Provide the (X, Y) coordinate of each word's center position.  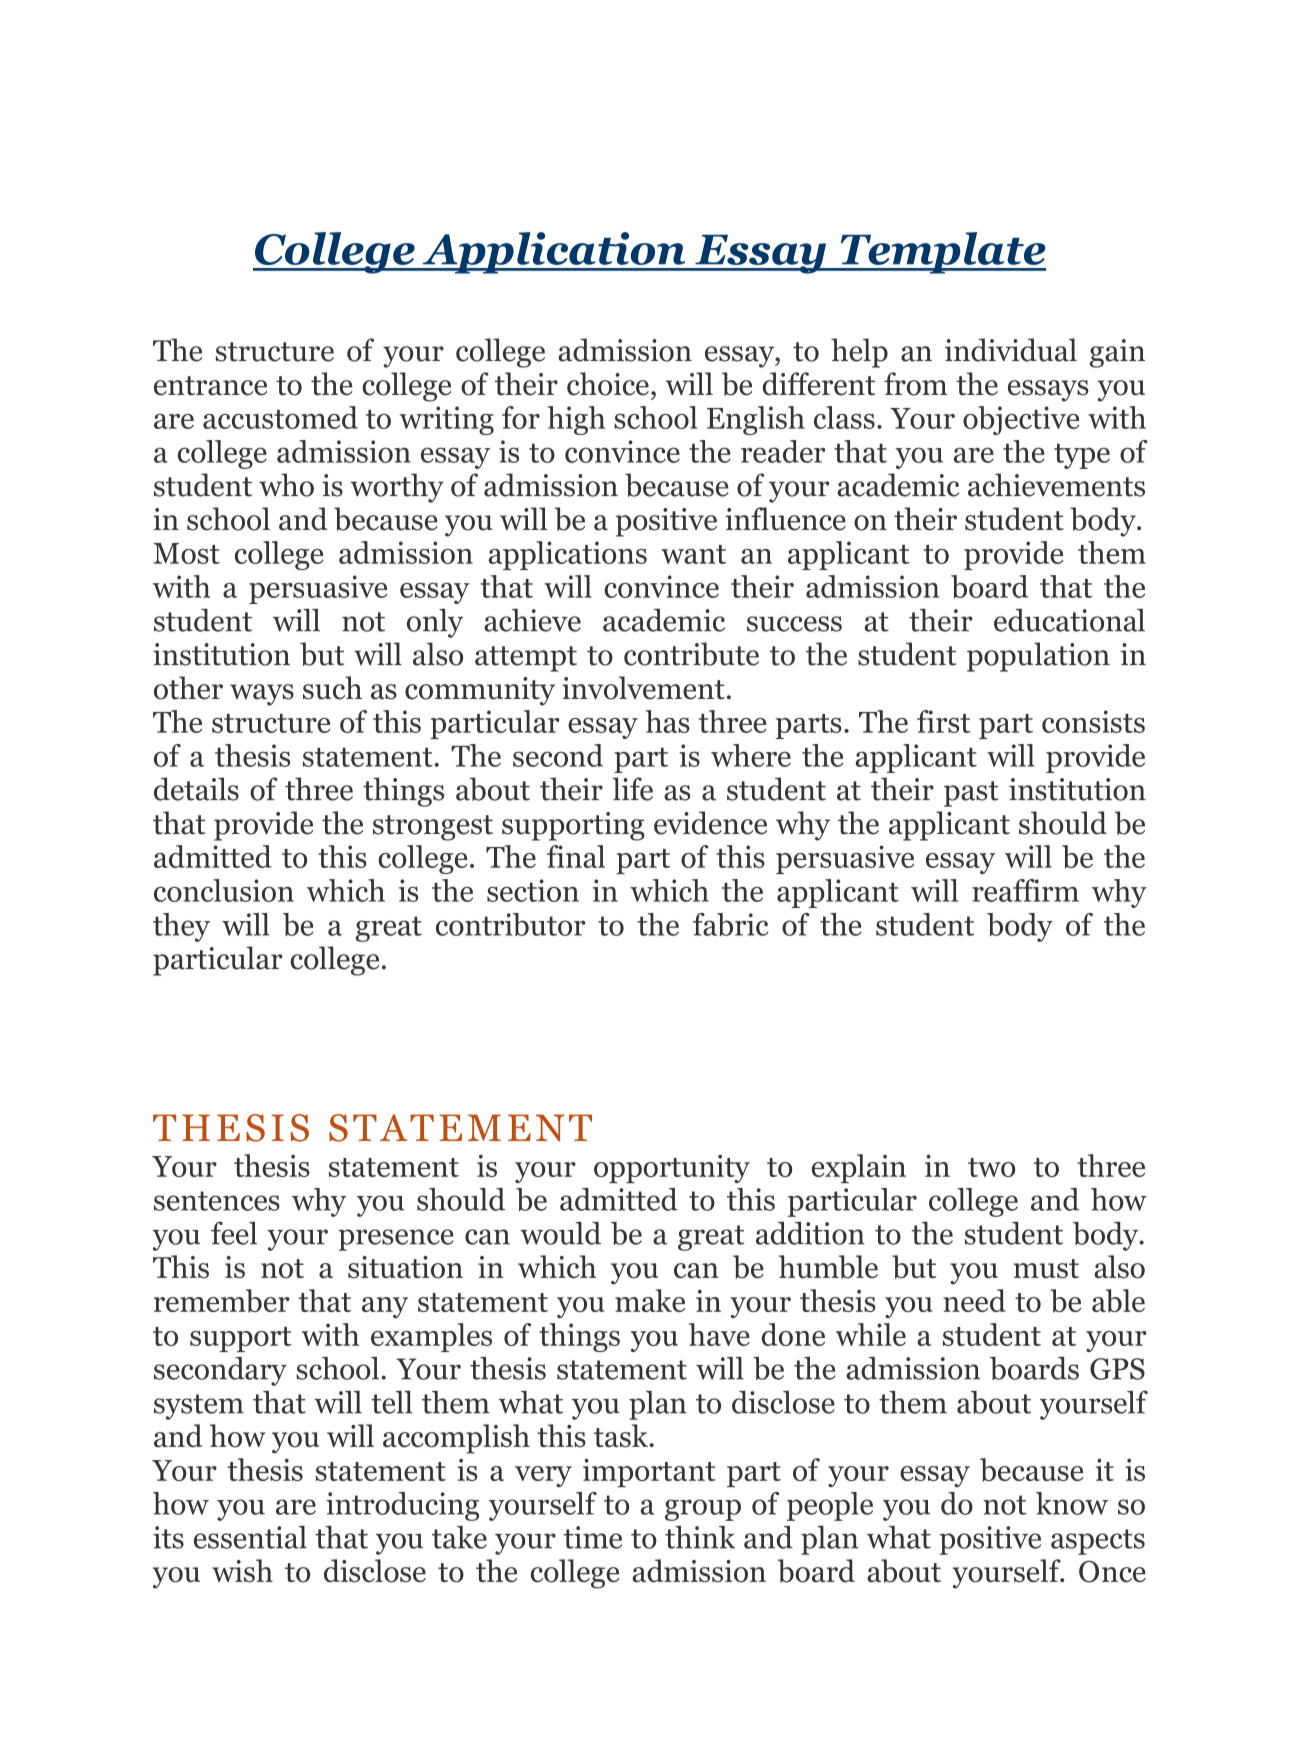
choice (608, 384)
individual (1011, 350)
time (593, 1537)
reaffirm (1025, 890)
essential (250, 1537)
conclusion (224, 890)
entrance (210, 386)
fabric (731, 924)
